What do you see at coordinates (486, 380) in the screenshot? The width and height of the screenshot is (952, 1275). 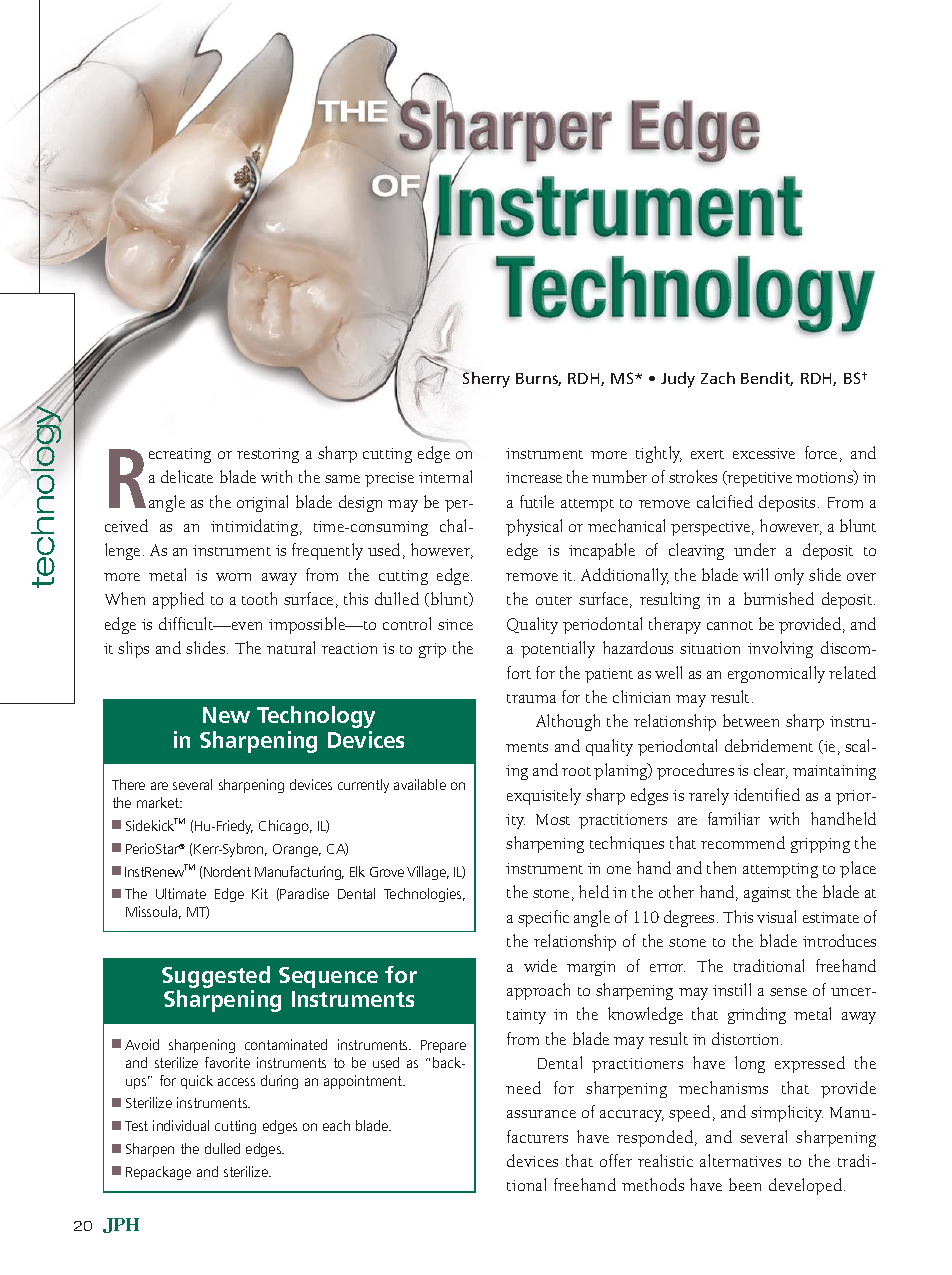 I see `Sherry` at bounding box center [486, 380].
